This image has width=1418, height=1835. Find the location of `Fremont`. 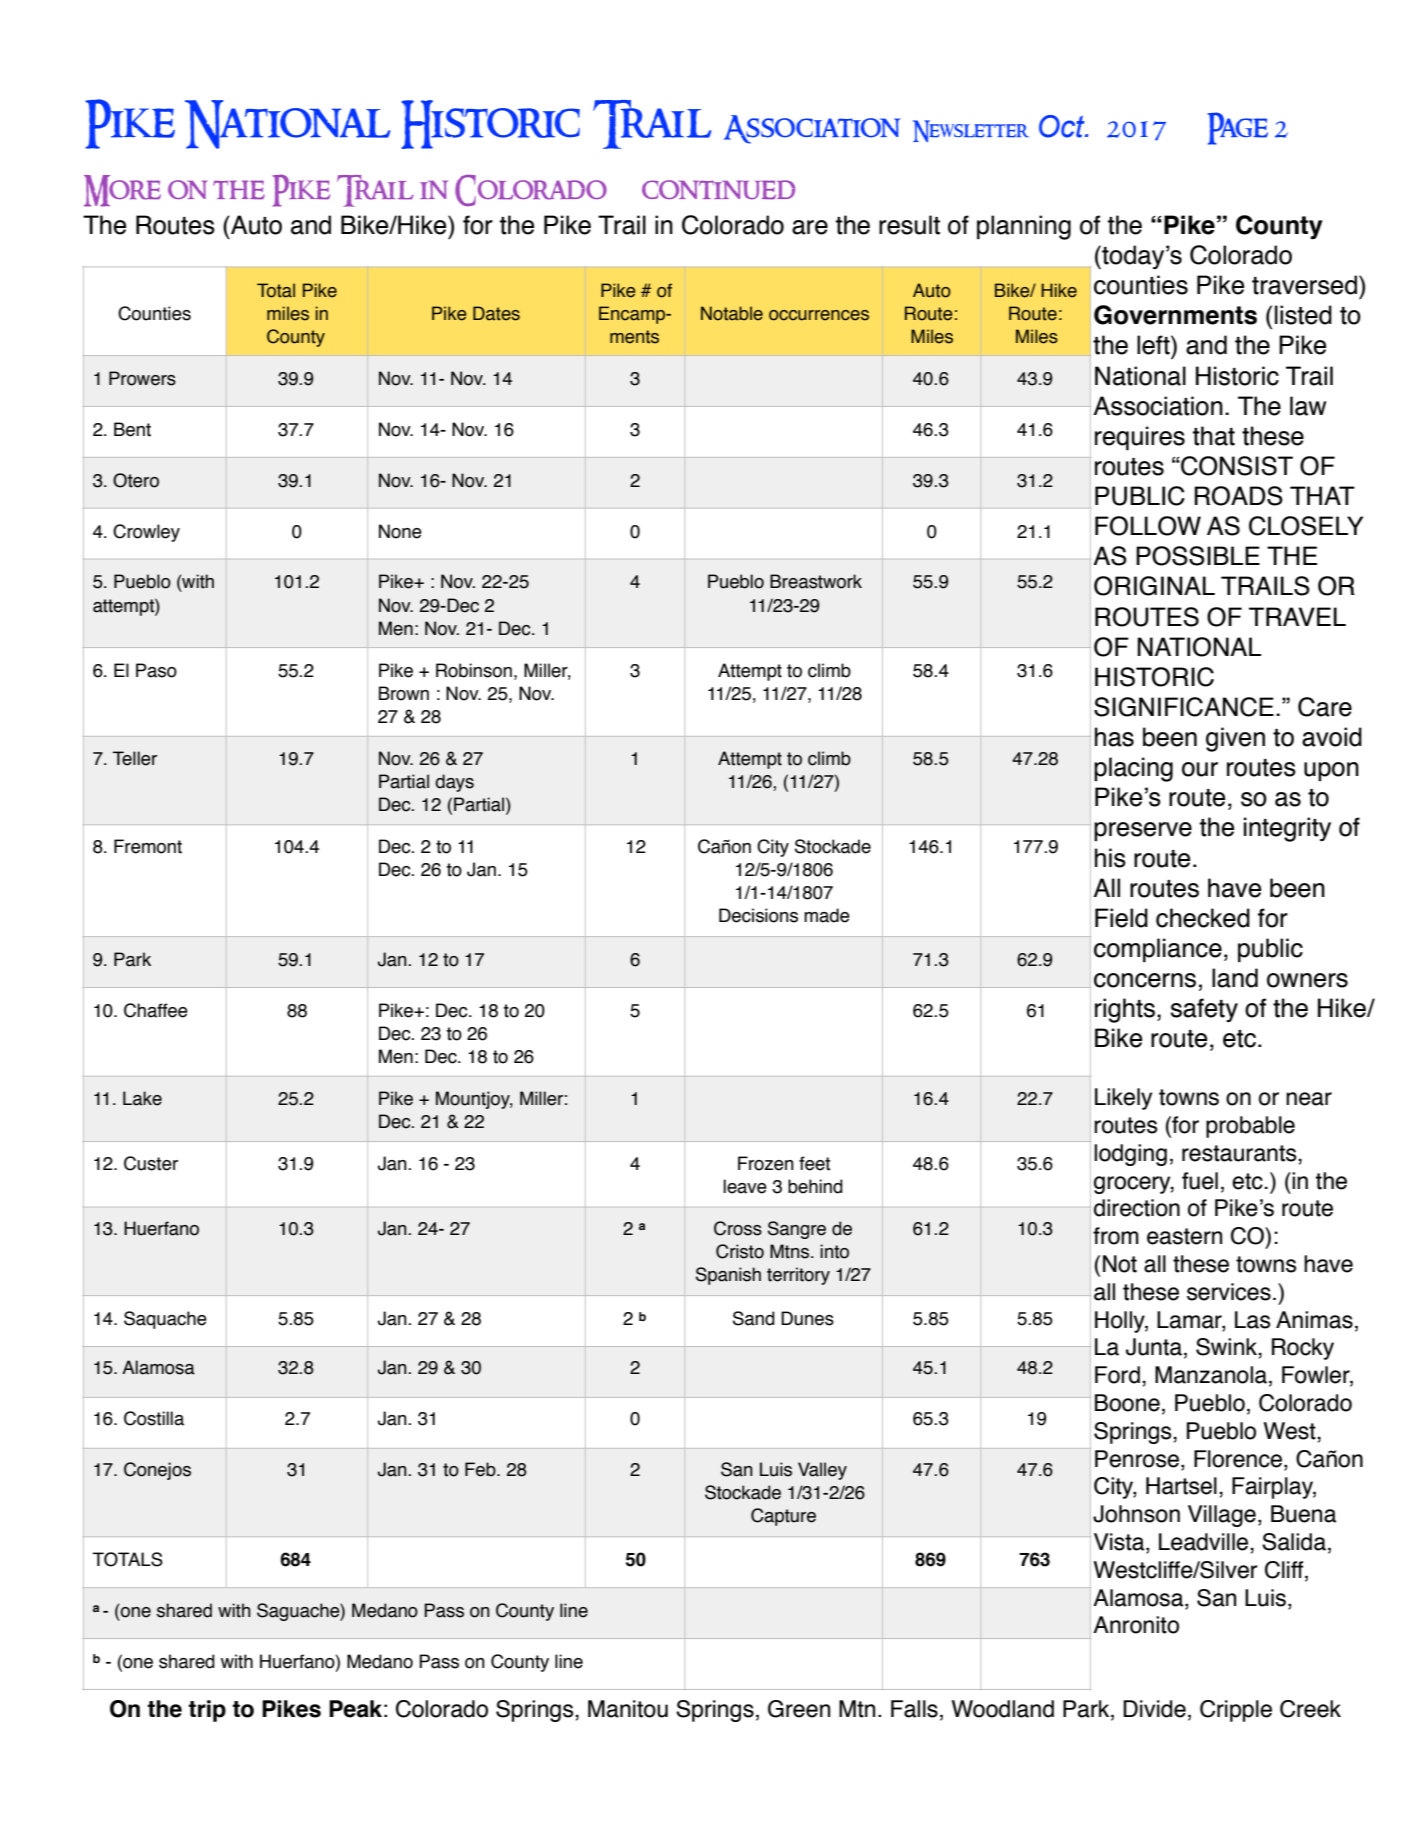

Fremont is located at coordinates (148, 846).
